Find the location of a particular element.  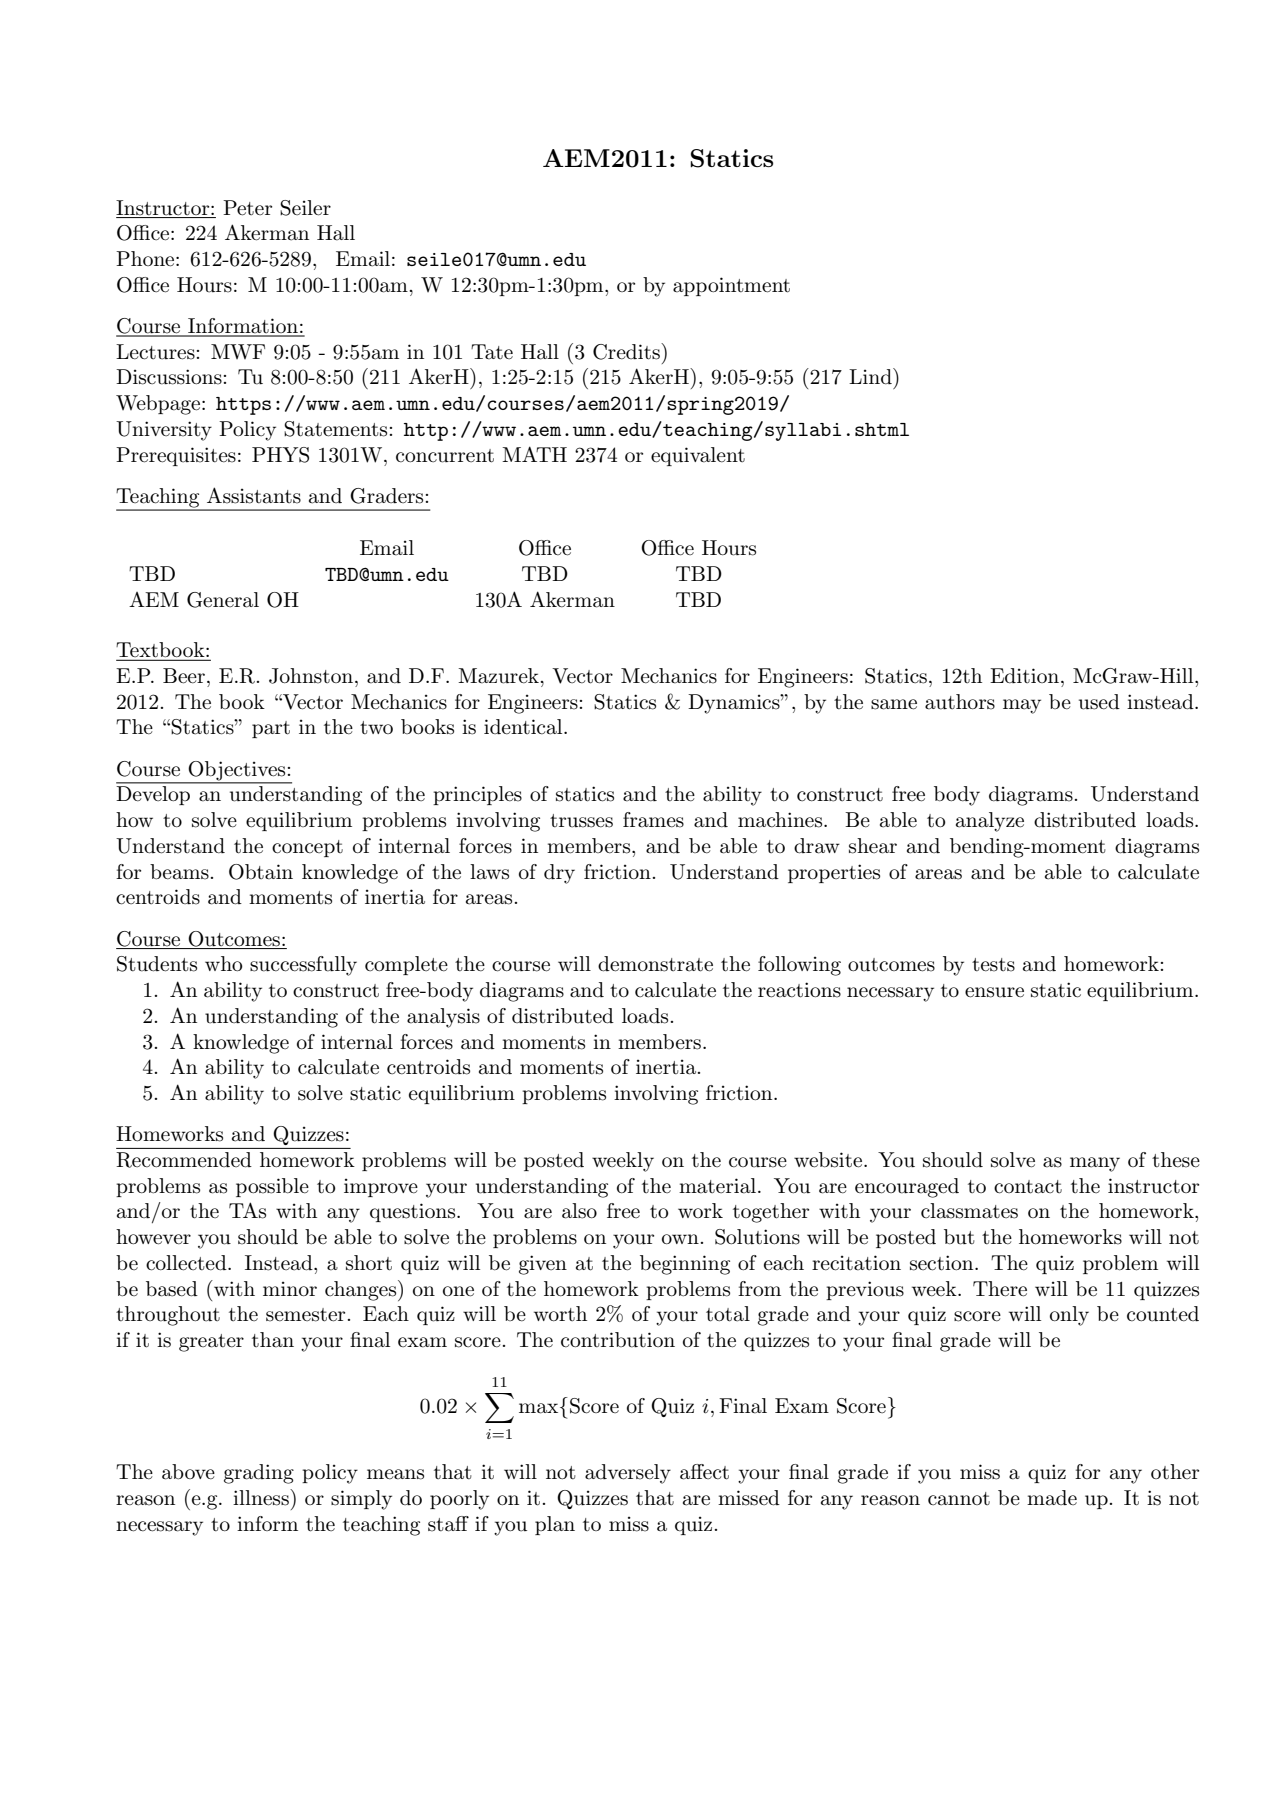

adversely is located at coordinates (628, 1474).
